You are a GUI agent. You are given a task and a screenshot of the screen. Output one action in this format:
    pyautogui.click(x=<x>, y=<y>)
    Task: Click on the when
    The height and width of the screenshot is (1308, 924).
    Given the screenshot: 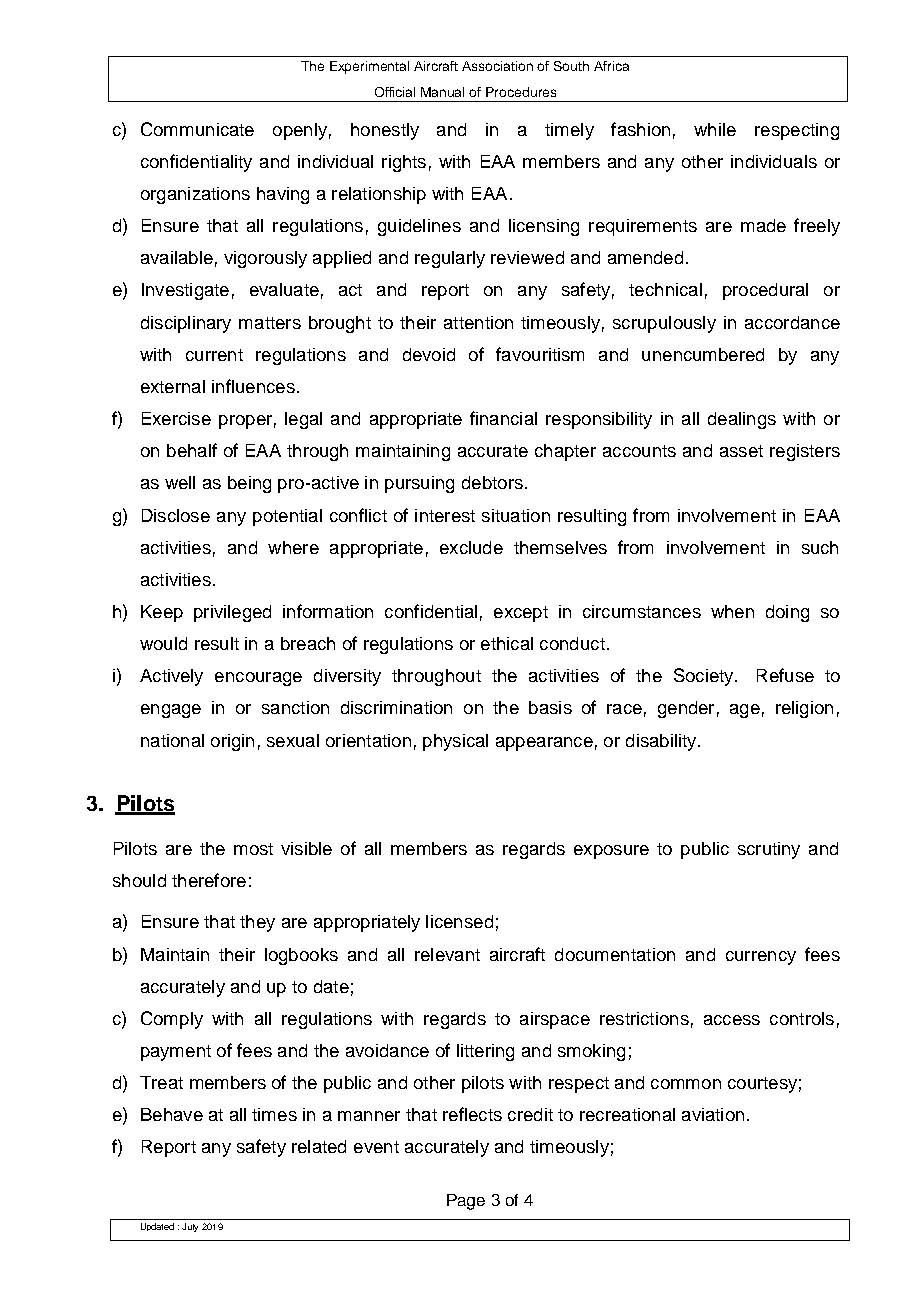 What is the action you would take?
    pyautogui.click(x=732, y=611)
